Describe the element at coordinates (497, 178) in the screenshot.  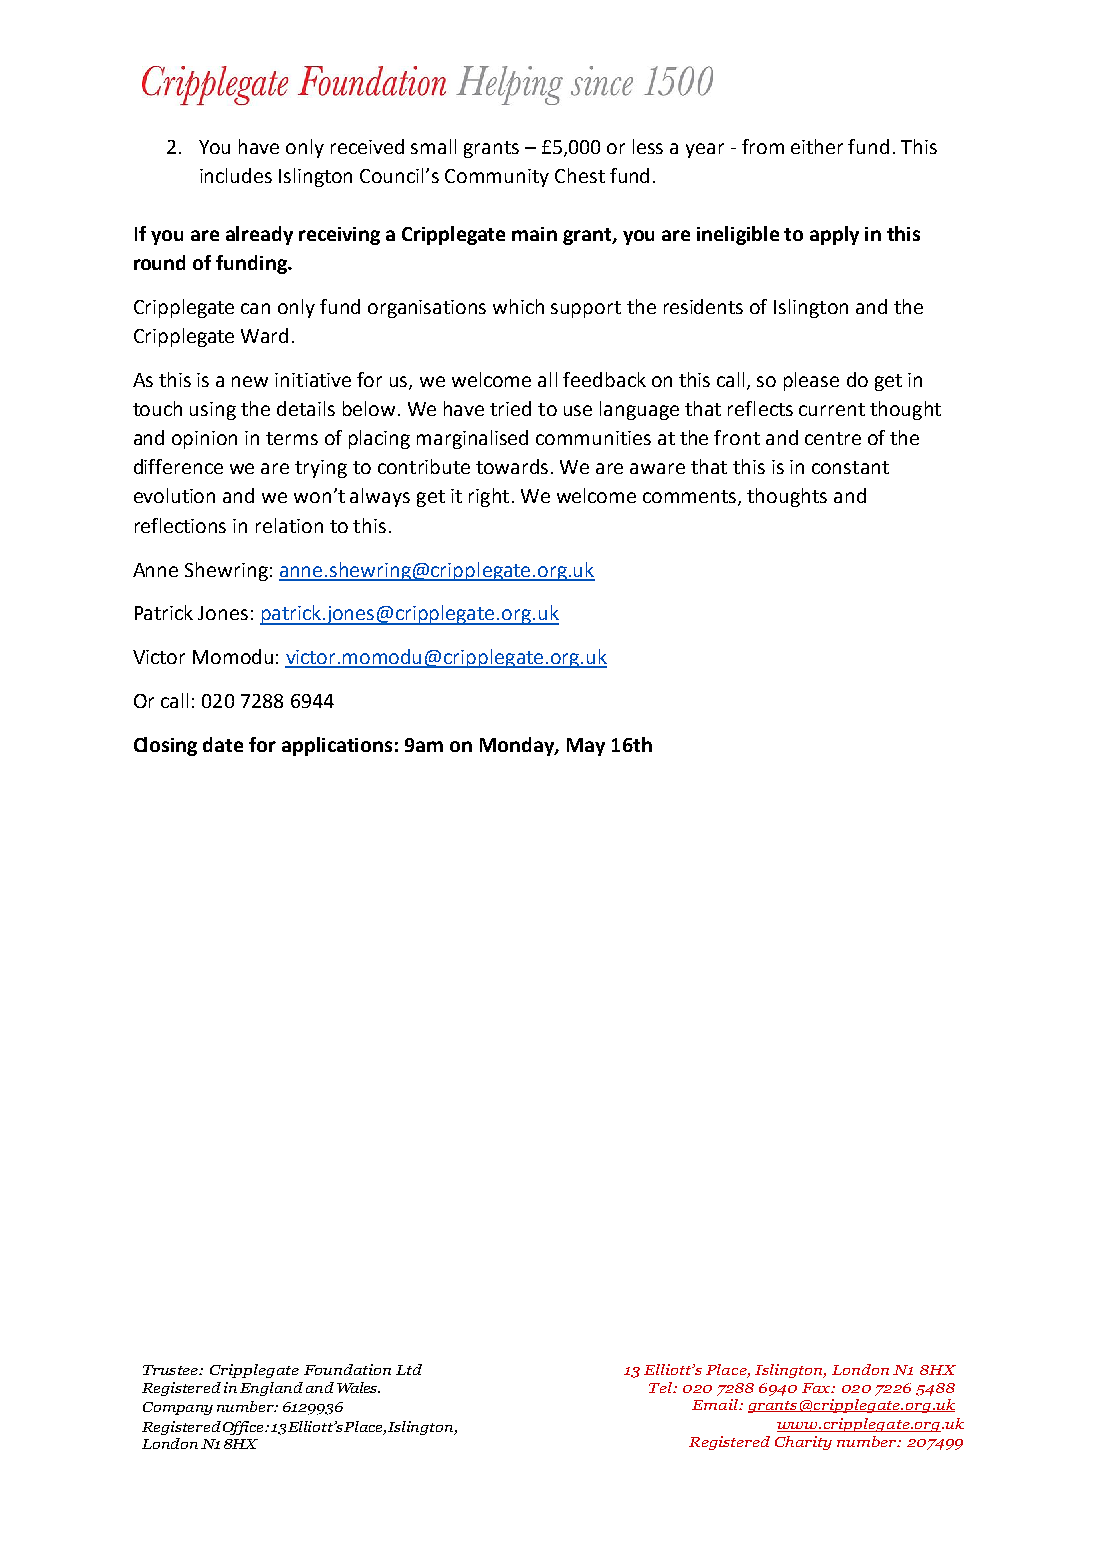
I see `Community` at that location.
